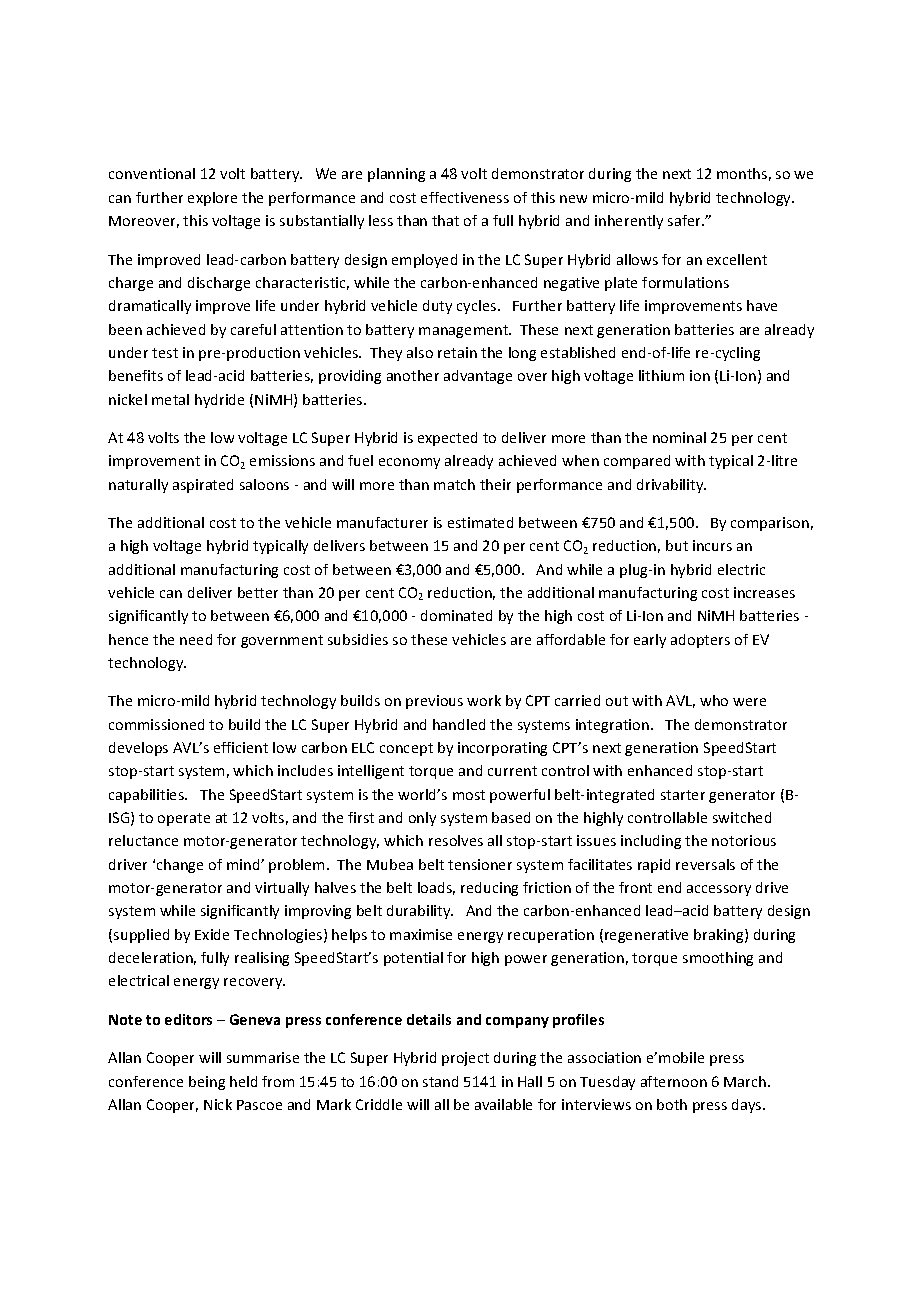 The image size is (924, 1308). I want to click on match, so click(454, 484).
